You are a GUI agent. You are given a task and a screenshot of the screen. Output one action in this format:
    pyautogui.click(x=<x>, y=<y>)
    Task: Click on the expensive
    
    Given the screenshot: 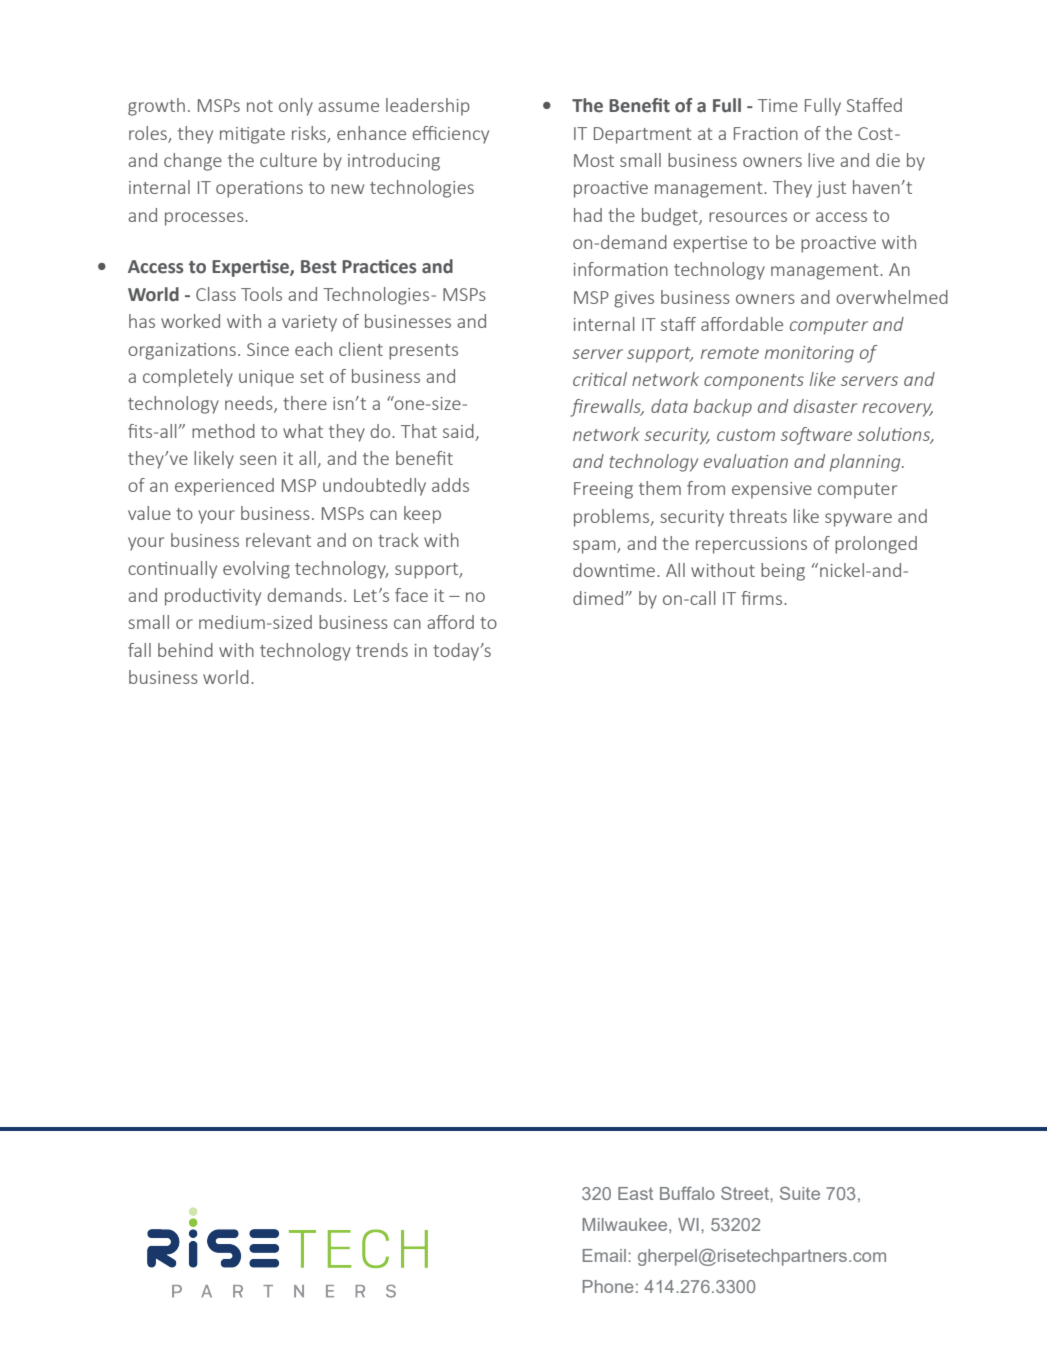 What is the action you would take?
    pyautogui.click(x=772, y=490)
